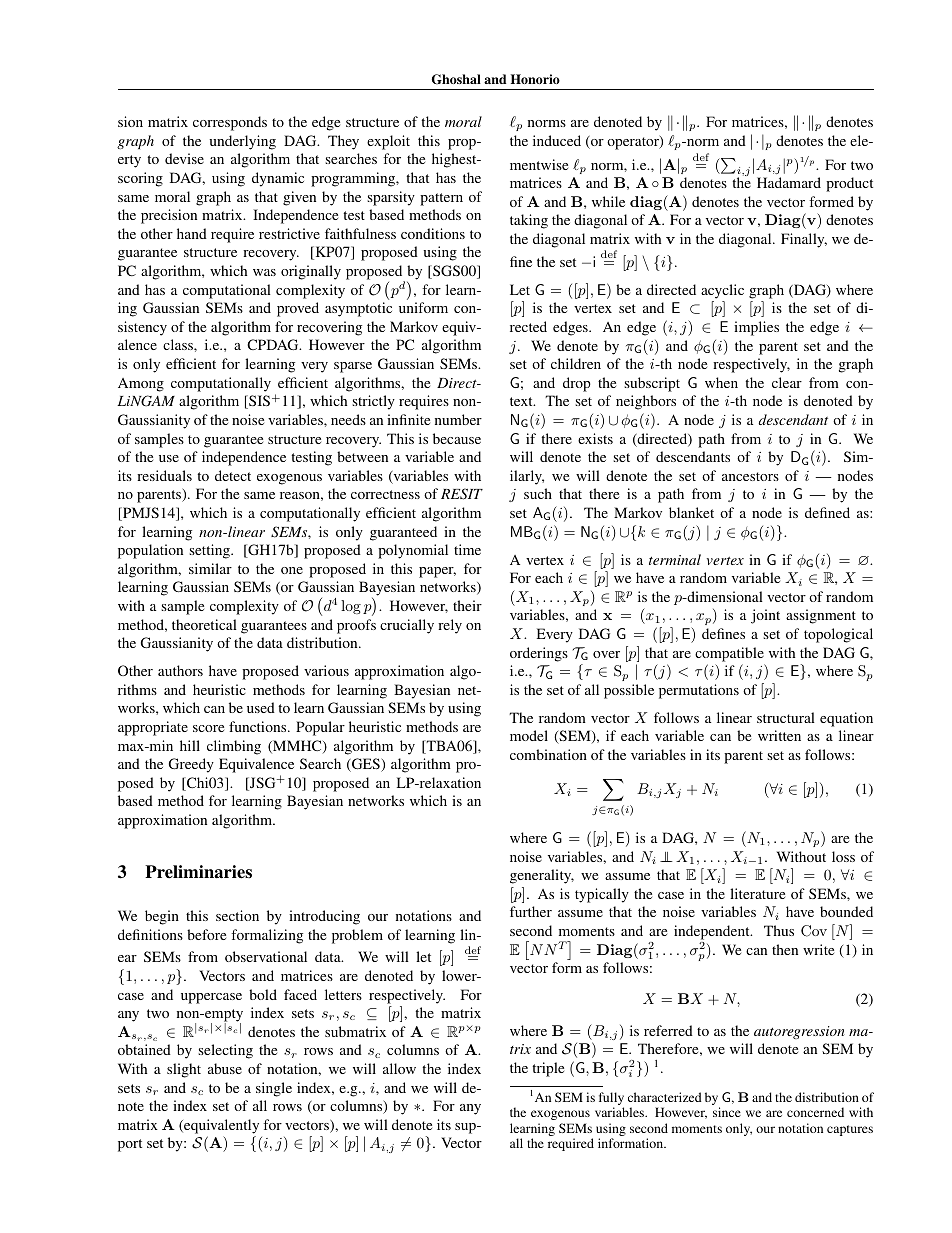  Describe the element at coordinates (548, 754) in the document. I see `combination` at that location.
